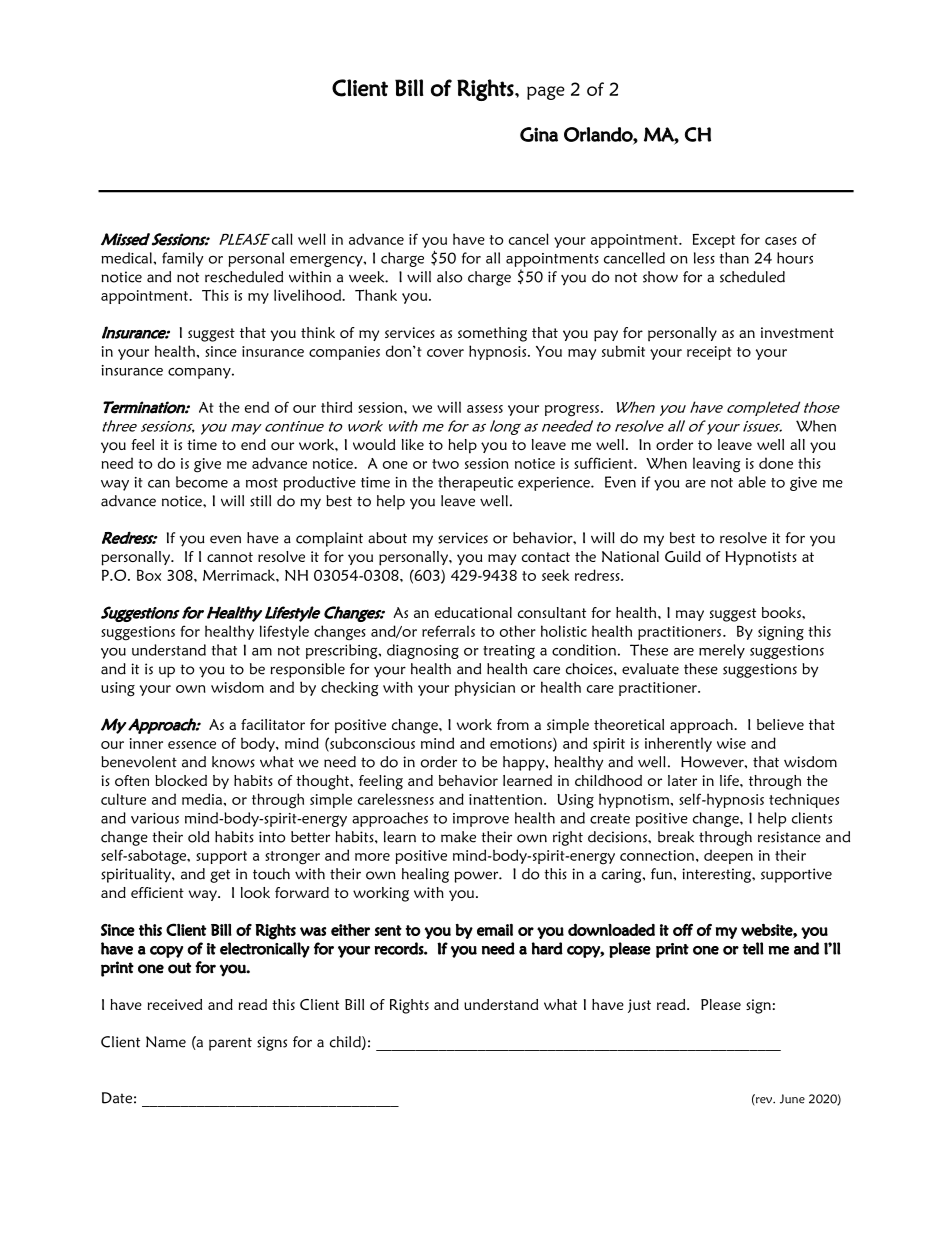 The width and height of the screenshot is (952, 1233). Describe the element at coordinates (714, 241) in the screenshot. I see `Except` at that location.
